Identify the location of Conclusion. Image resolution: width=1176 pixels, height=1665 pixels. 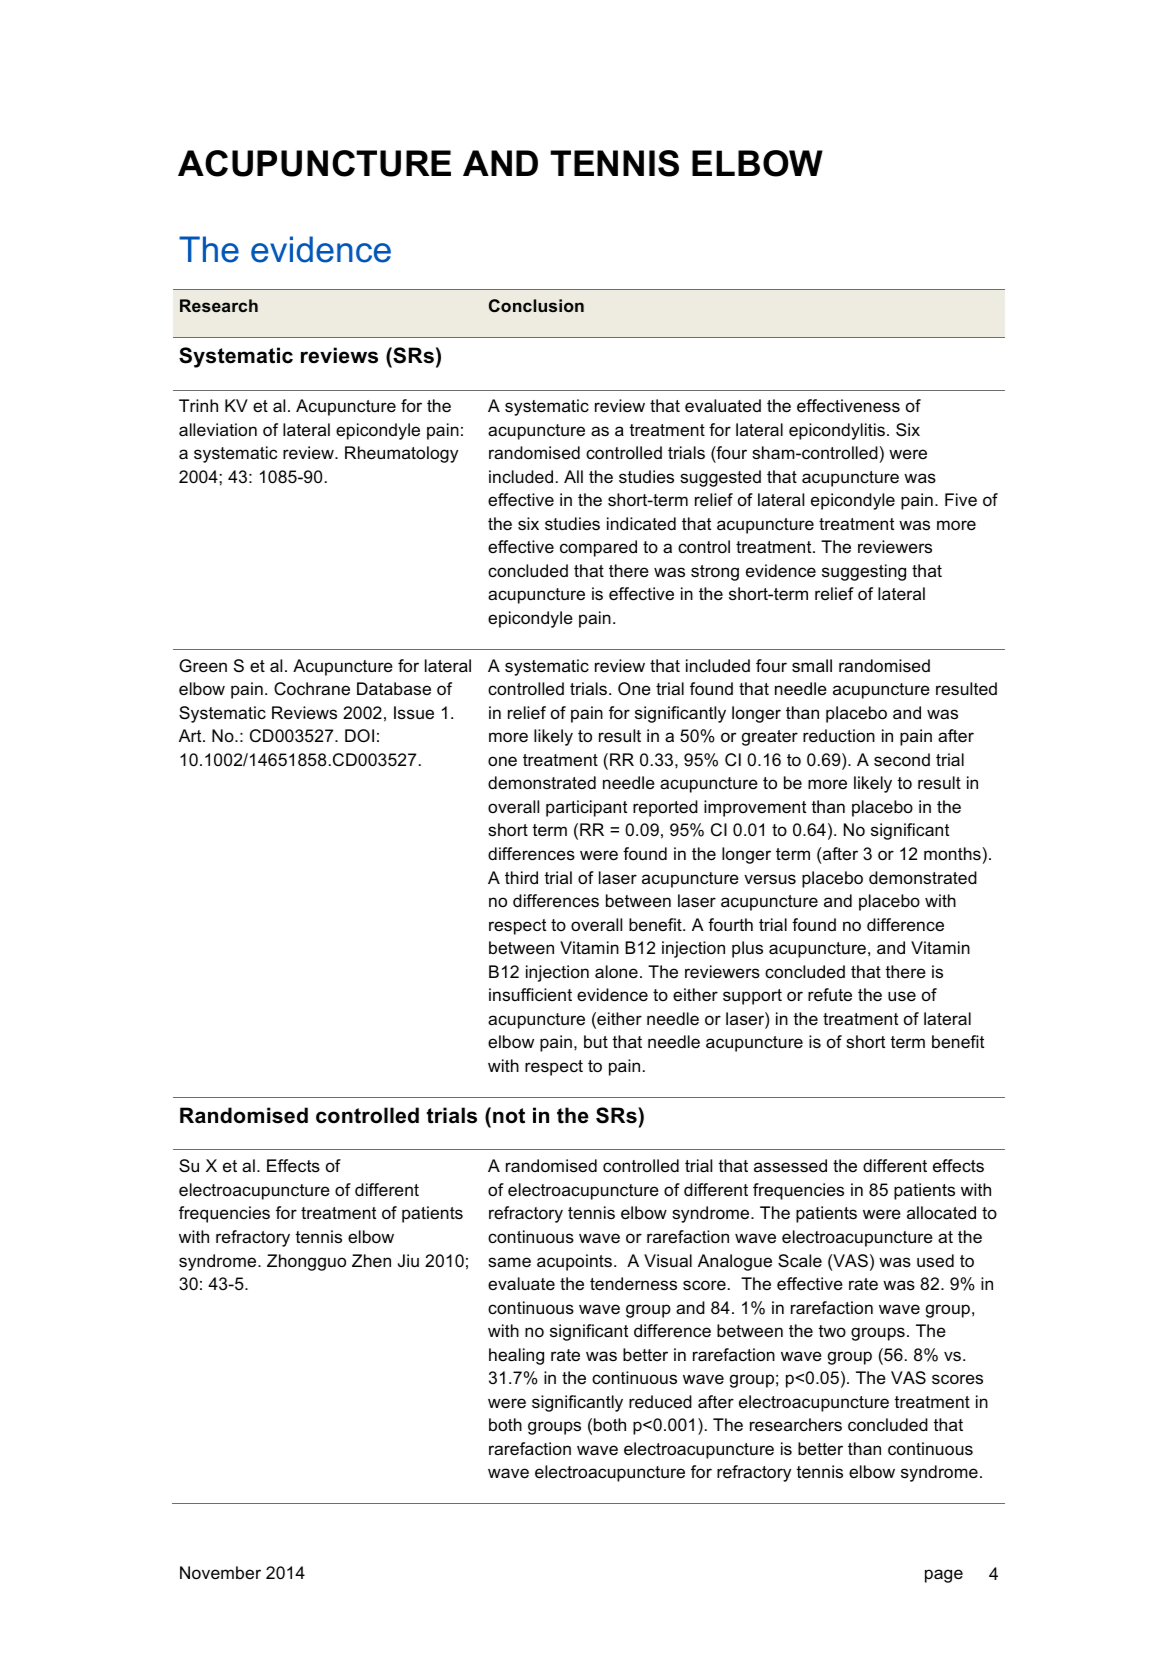
(536, 305).
